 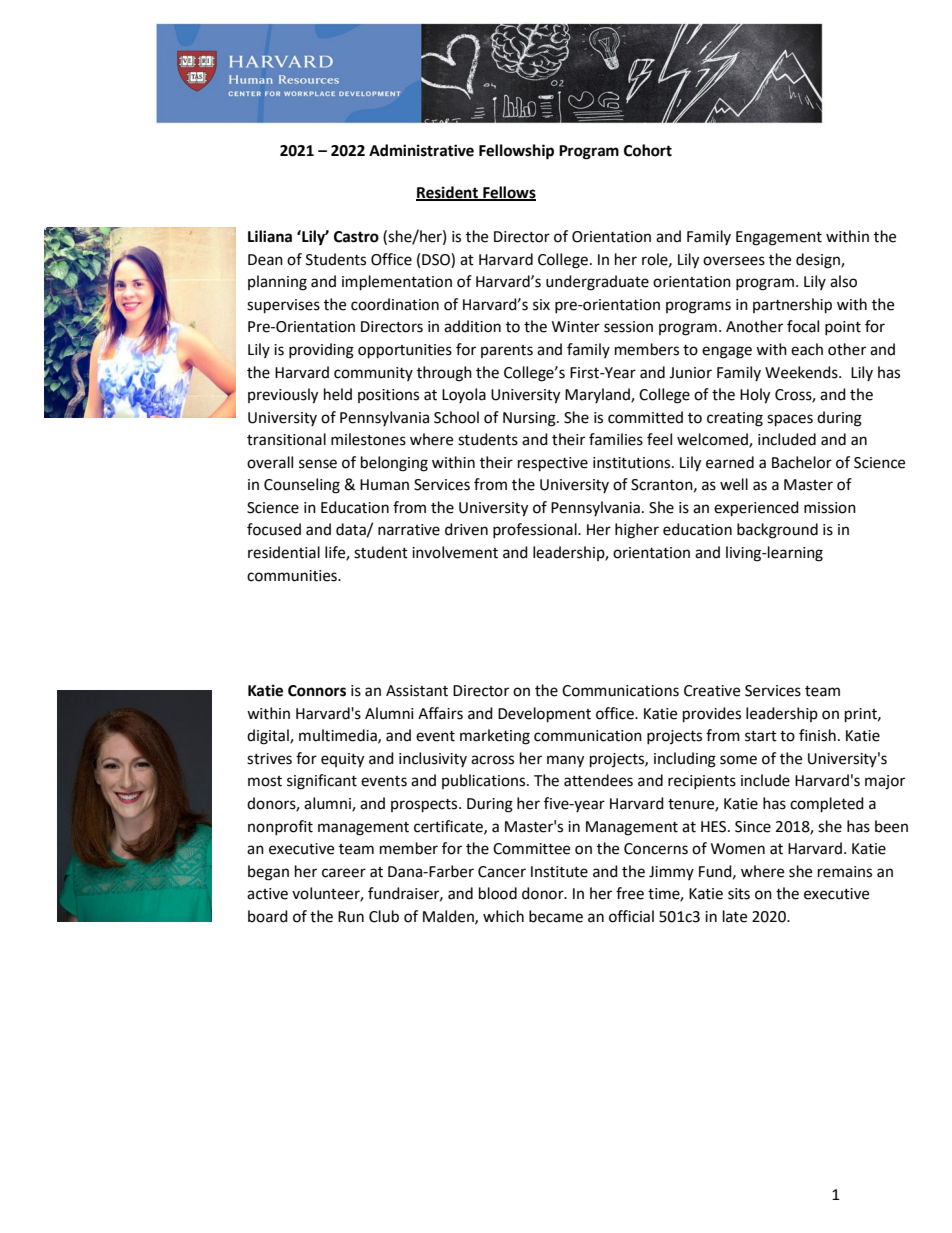 What do you see at coordinates (344, 873) in the screenshot?
I see `career` at bounding box center [344, 873].
